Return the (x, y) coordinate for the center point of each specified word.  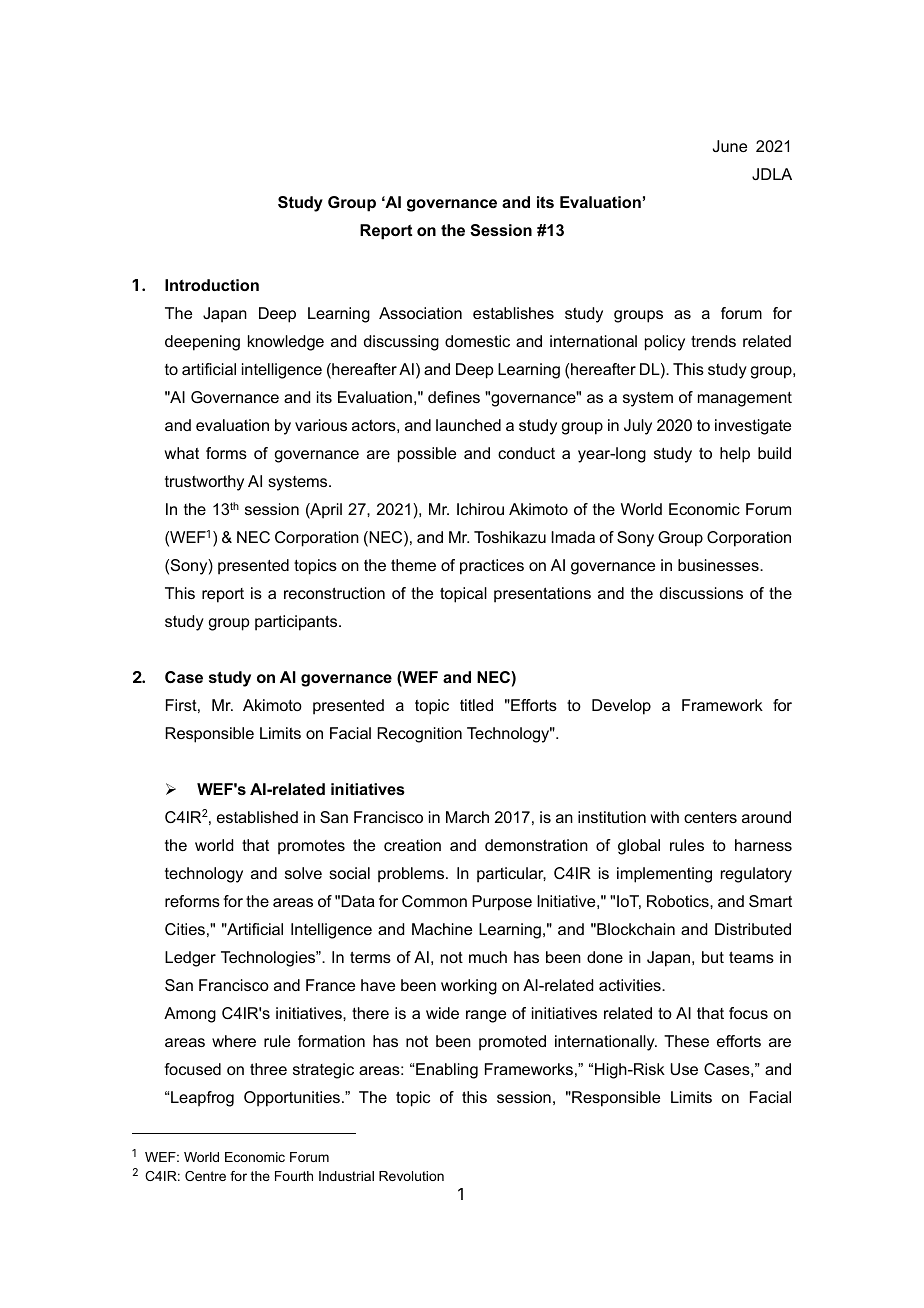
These (686, 1041)
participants (297, 623)
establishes (513, 313)
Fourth (294, 1176)
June (730, 146)
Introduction (212, 285)
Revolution (411, 1176)
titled (476, 705)
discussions (701, 593)
